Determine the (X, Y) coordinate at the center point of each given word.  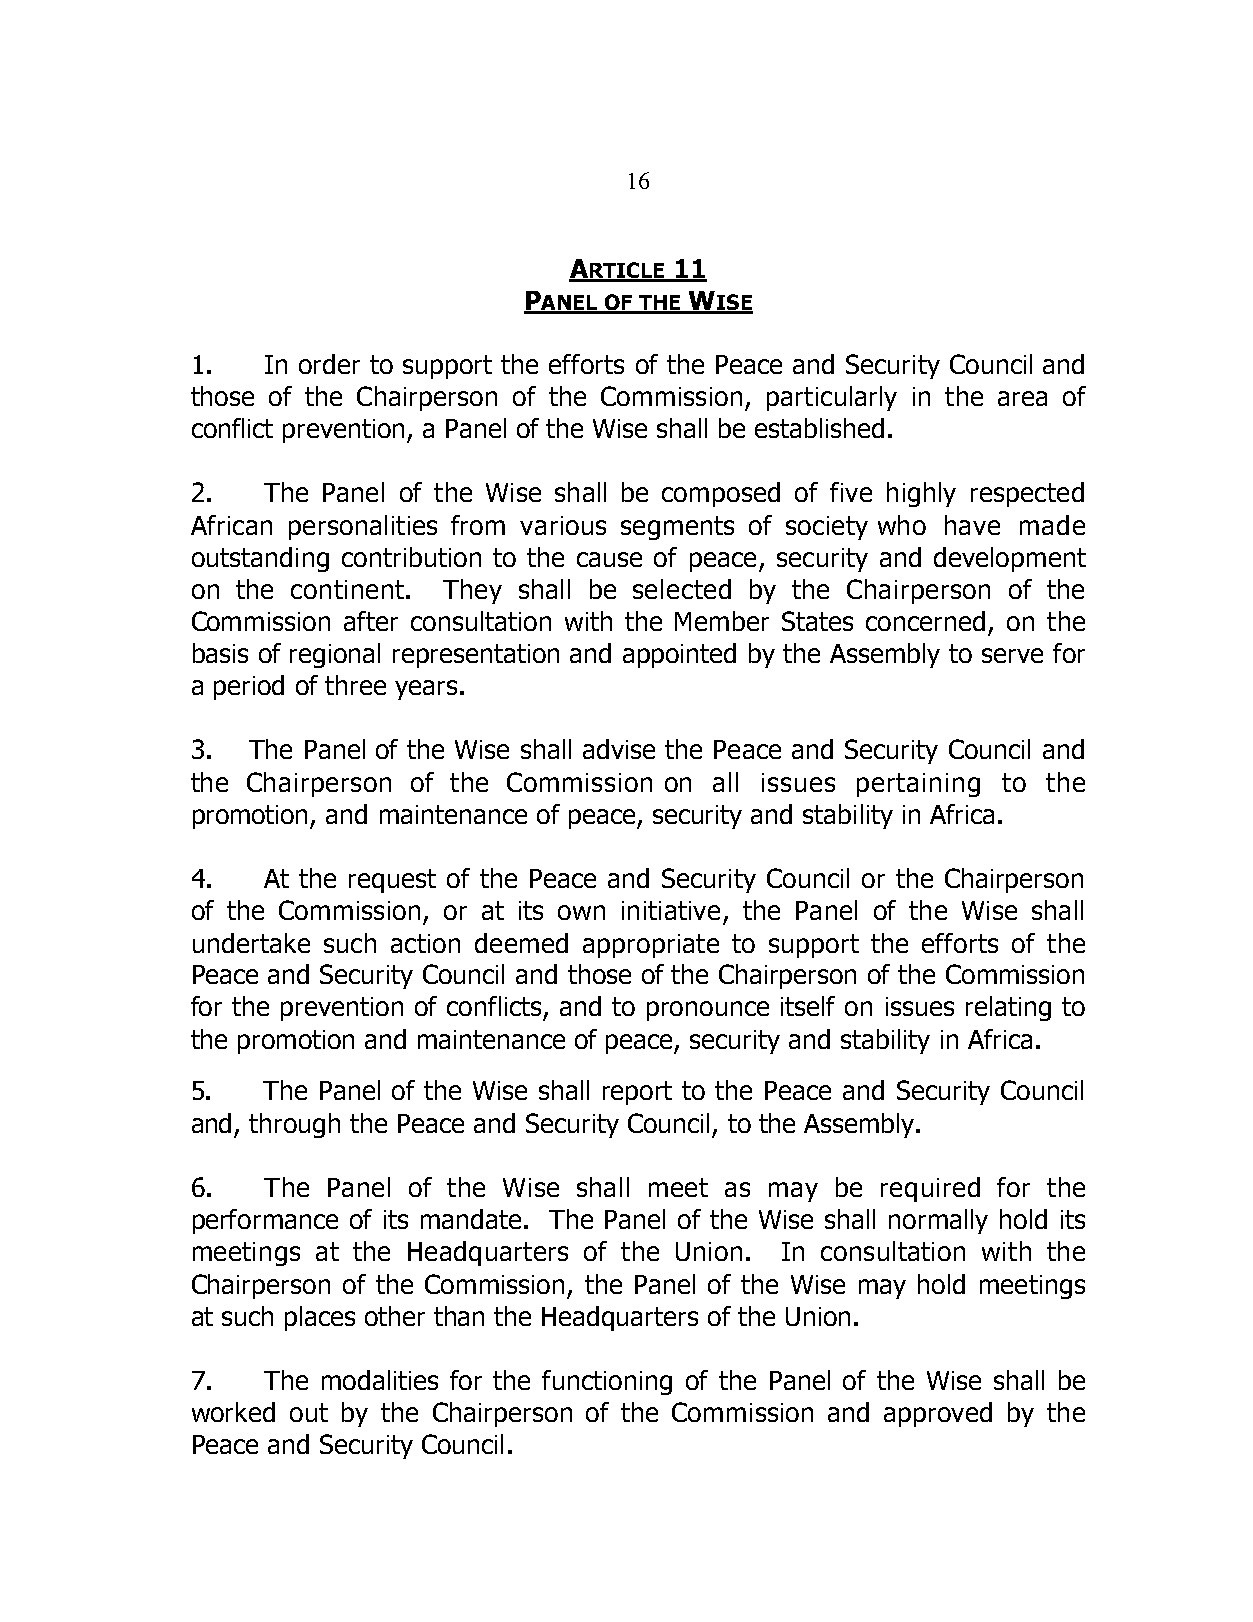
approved (938, 1414)
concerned (925, 621)
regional (335, 655)
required (930, 1189)
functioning (607, 1382)
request (392, 881)
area (1022, 398)
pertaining (918, 785)
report (637, 1093)
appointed (679, 655)
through (294, 1125)
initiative (671, 910)
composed (721, 494)
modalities (380, 1380)
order (329, 364)
